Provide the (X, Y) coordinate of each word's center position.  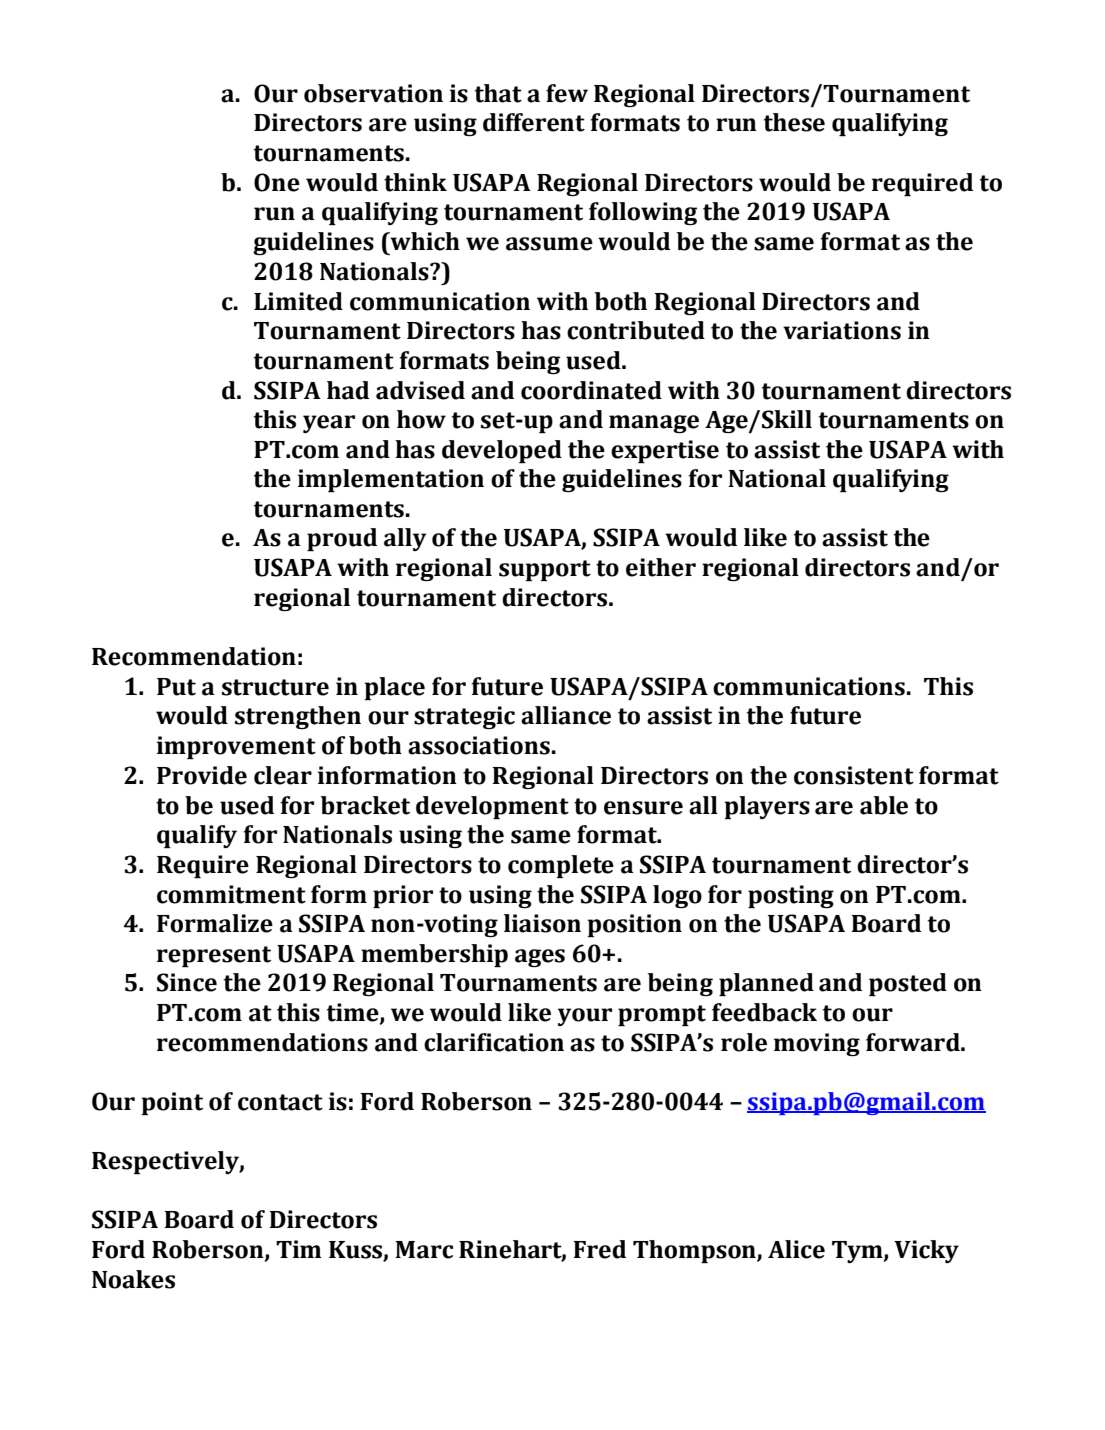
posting (791, 896)
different (534, 122)
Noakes (133, 1279)
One (277, 182)
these (794, 122)
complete (561, 866)
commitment (231, 894)
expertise (665, 451)
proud (342, 539)
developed (502, 451)
